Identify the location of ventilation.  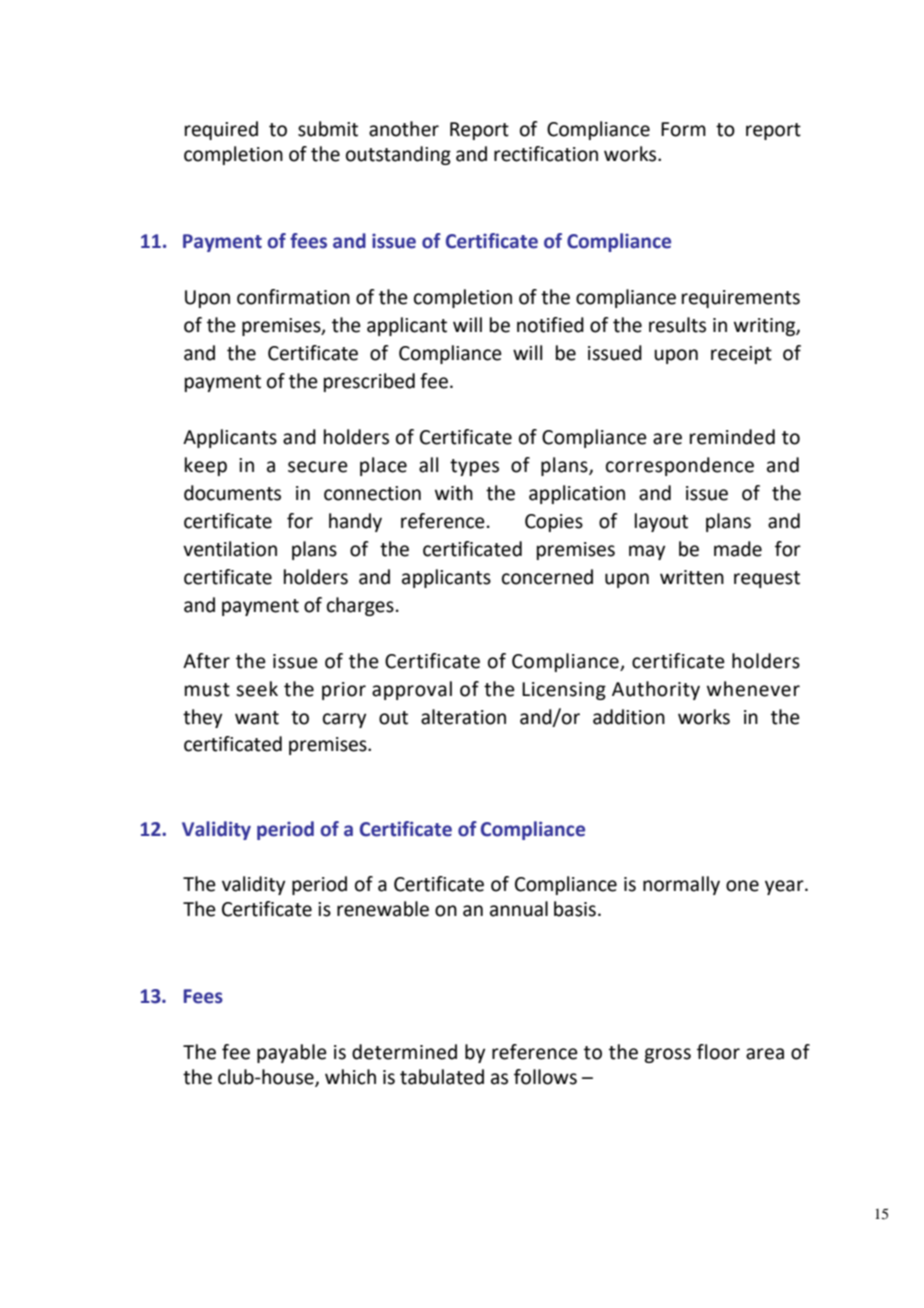
(230, 549).
